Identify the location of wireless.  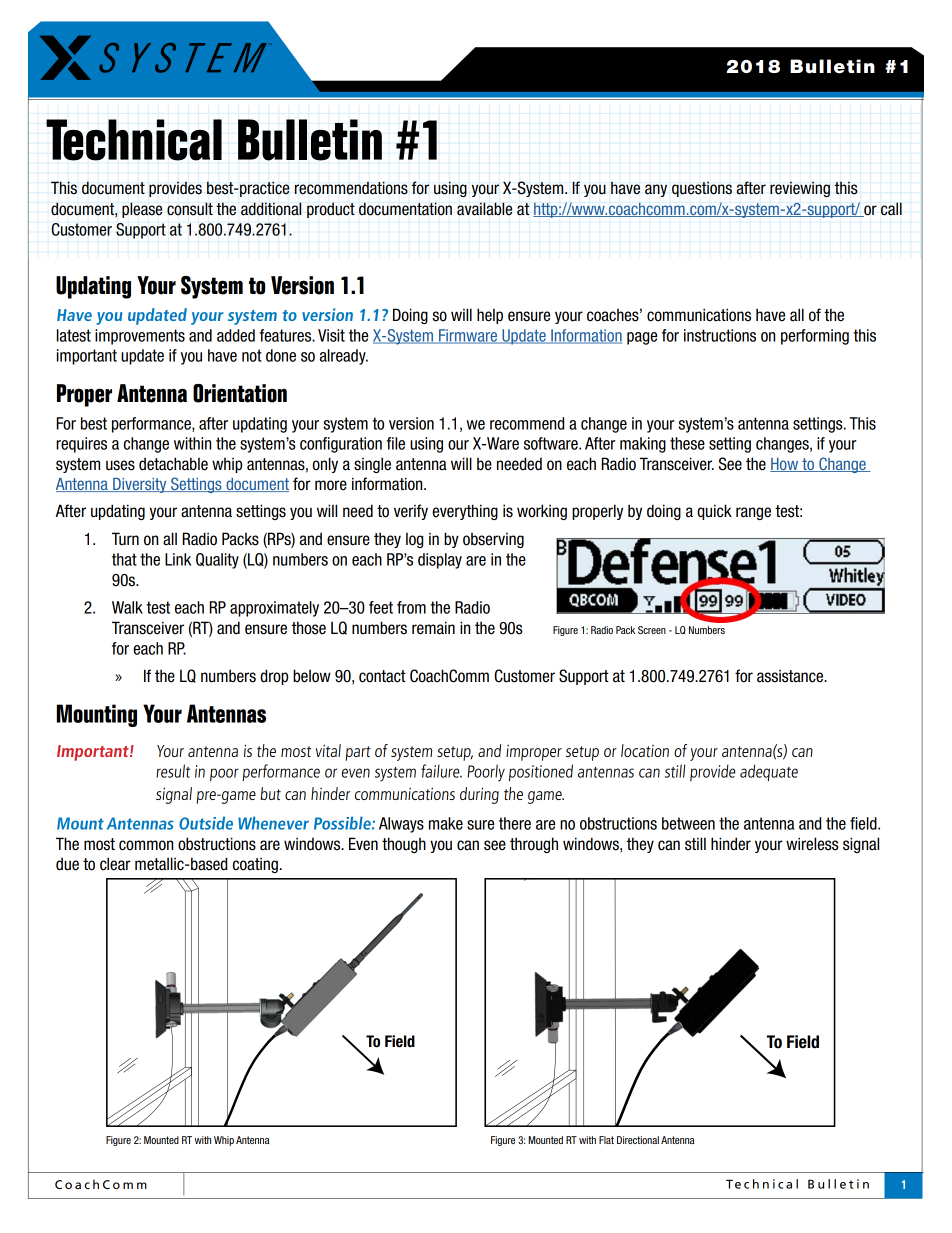
(812, 844).
